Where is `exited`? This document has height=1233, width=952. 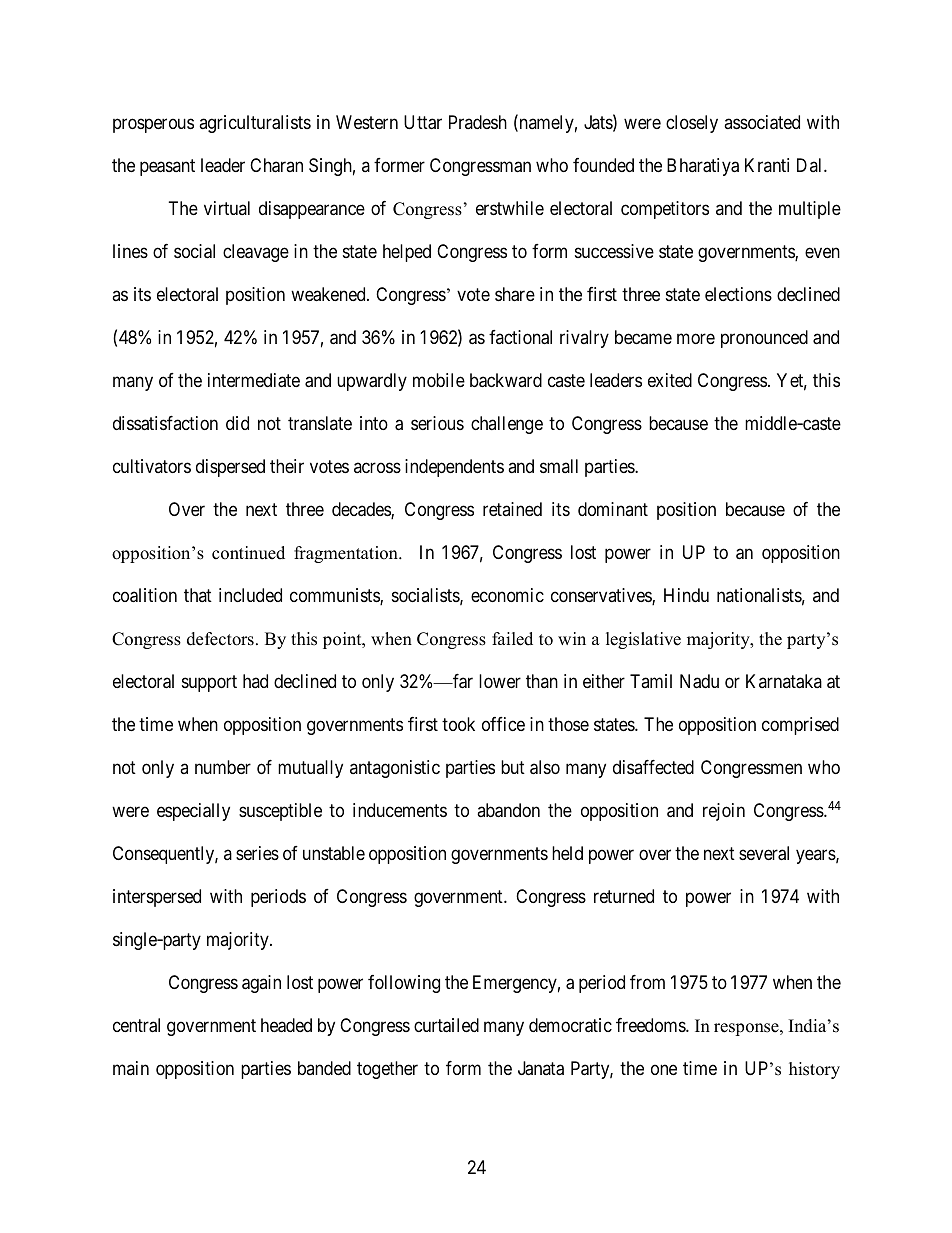 exited is located at coordinates (670, 380).
